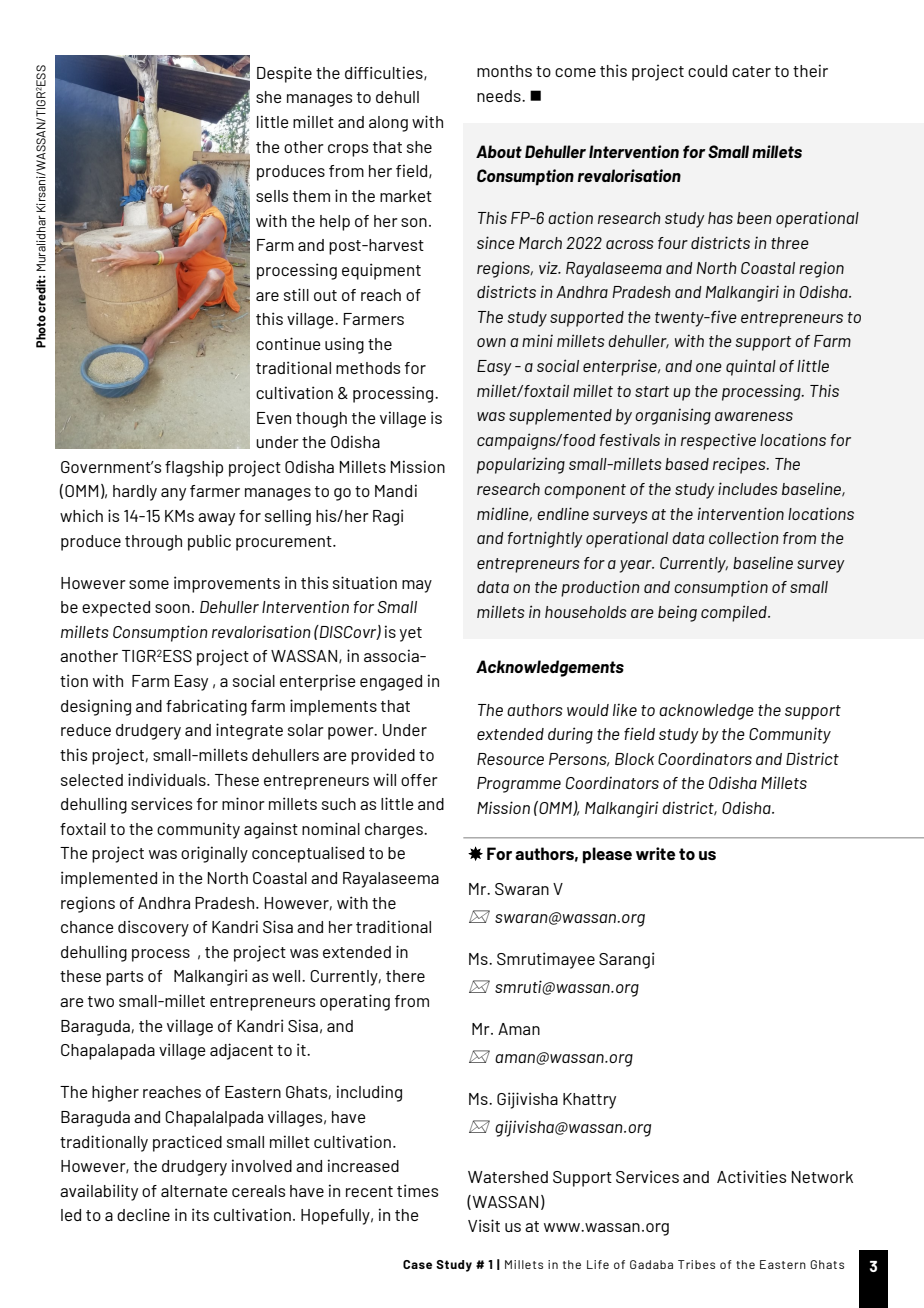 The width and height of the screenshot is (924, 1308). Describe the element at coordinates (656, 853) in the screenshot. I see `write` at that location.
